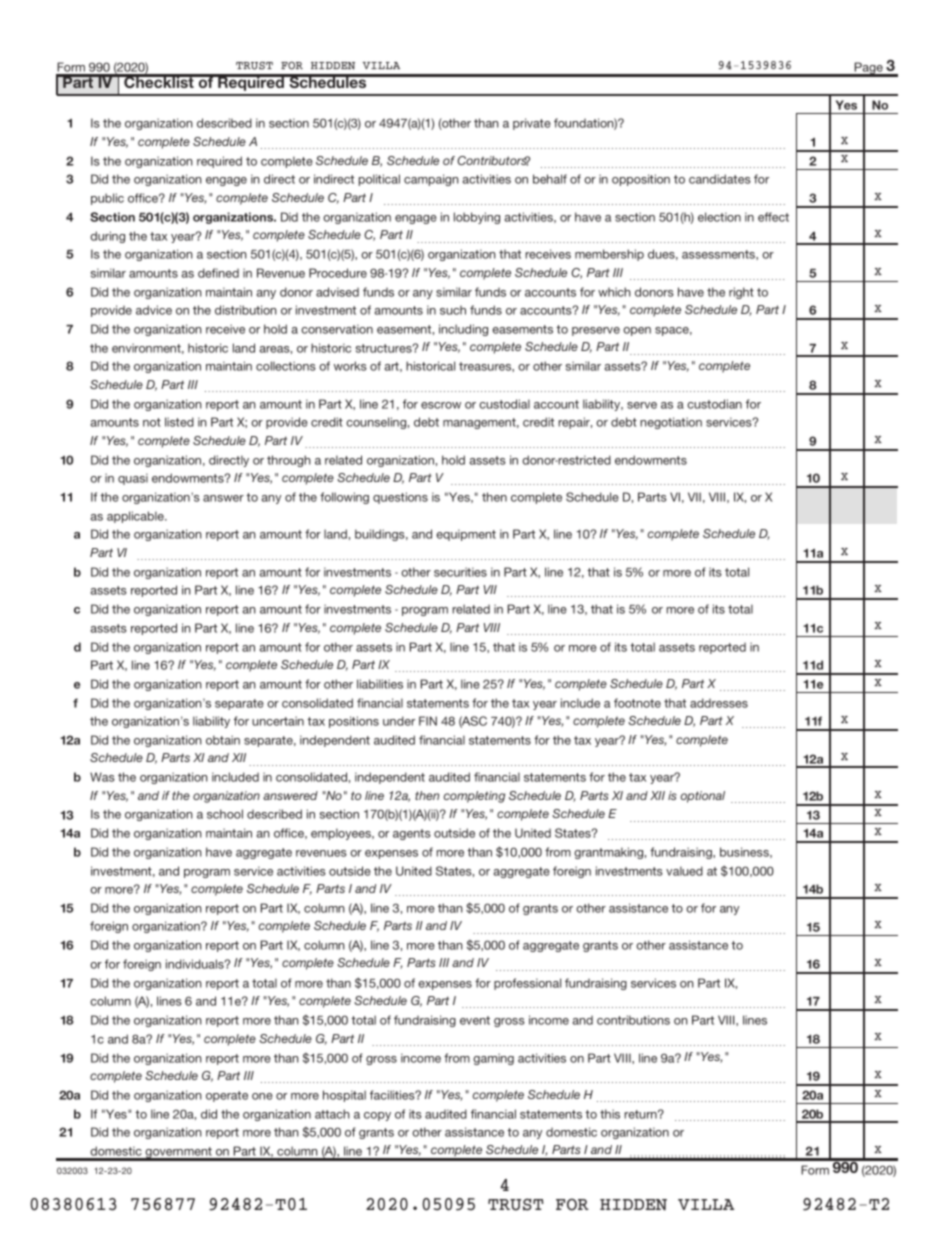 The height and width of the page is (1233, 952). What do you see at coordinates (720, 179) in the page?
I see `candidates` at bounding box center [720, 179].
